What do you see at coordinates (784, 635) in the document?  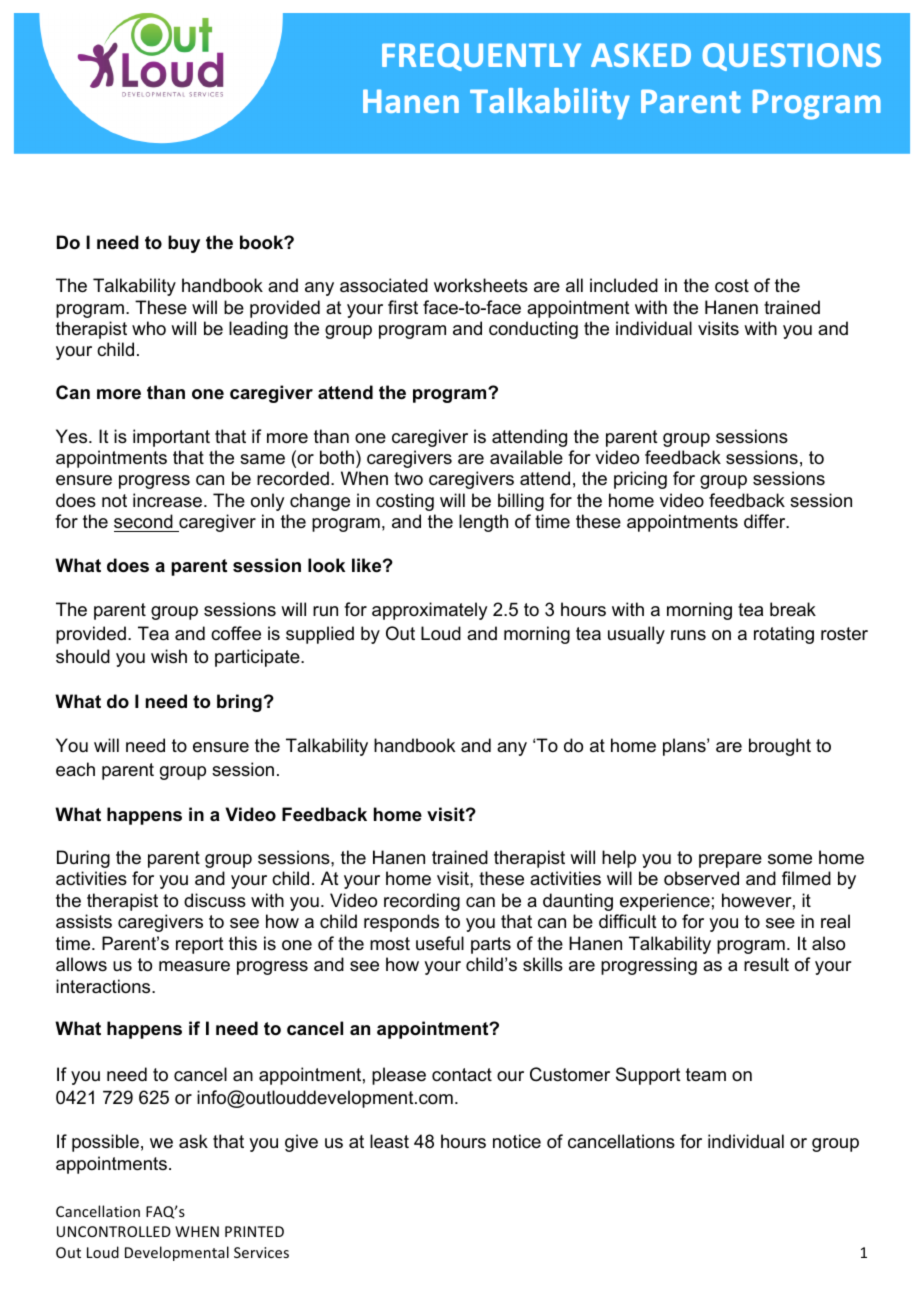 I see `rotating` at bounding box center [784, 635].
